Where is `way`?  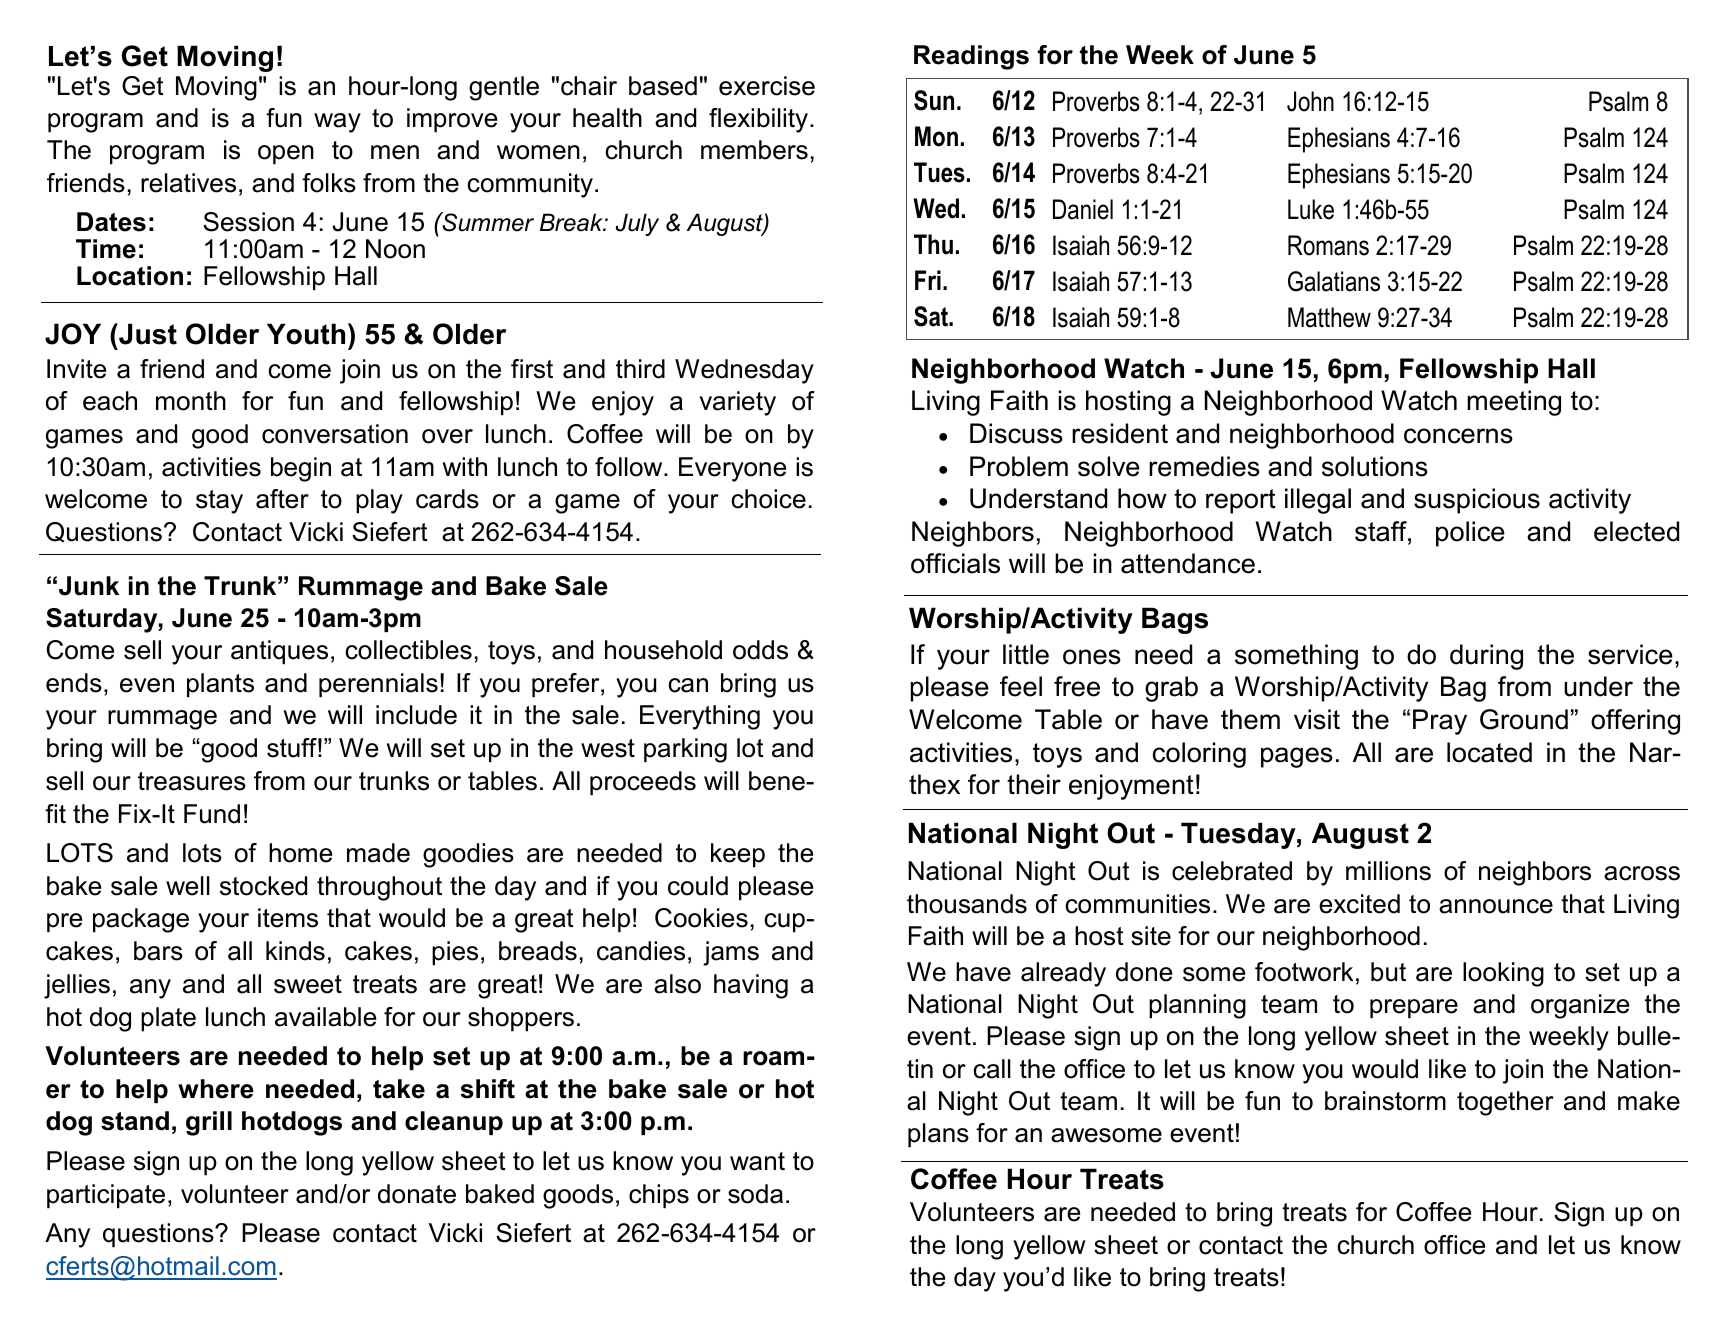
way is located at coordinates (337, 123).
